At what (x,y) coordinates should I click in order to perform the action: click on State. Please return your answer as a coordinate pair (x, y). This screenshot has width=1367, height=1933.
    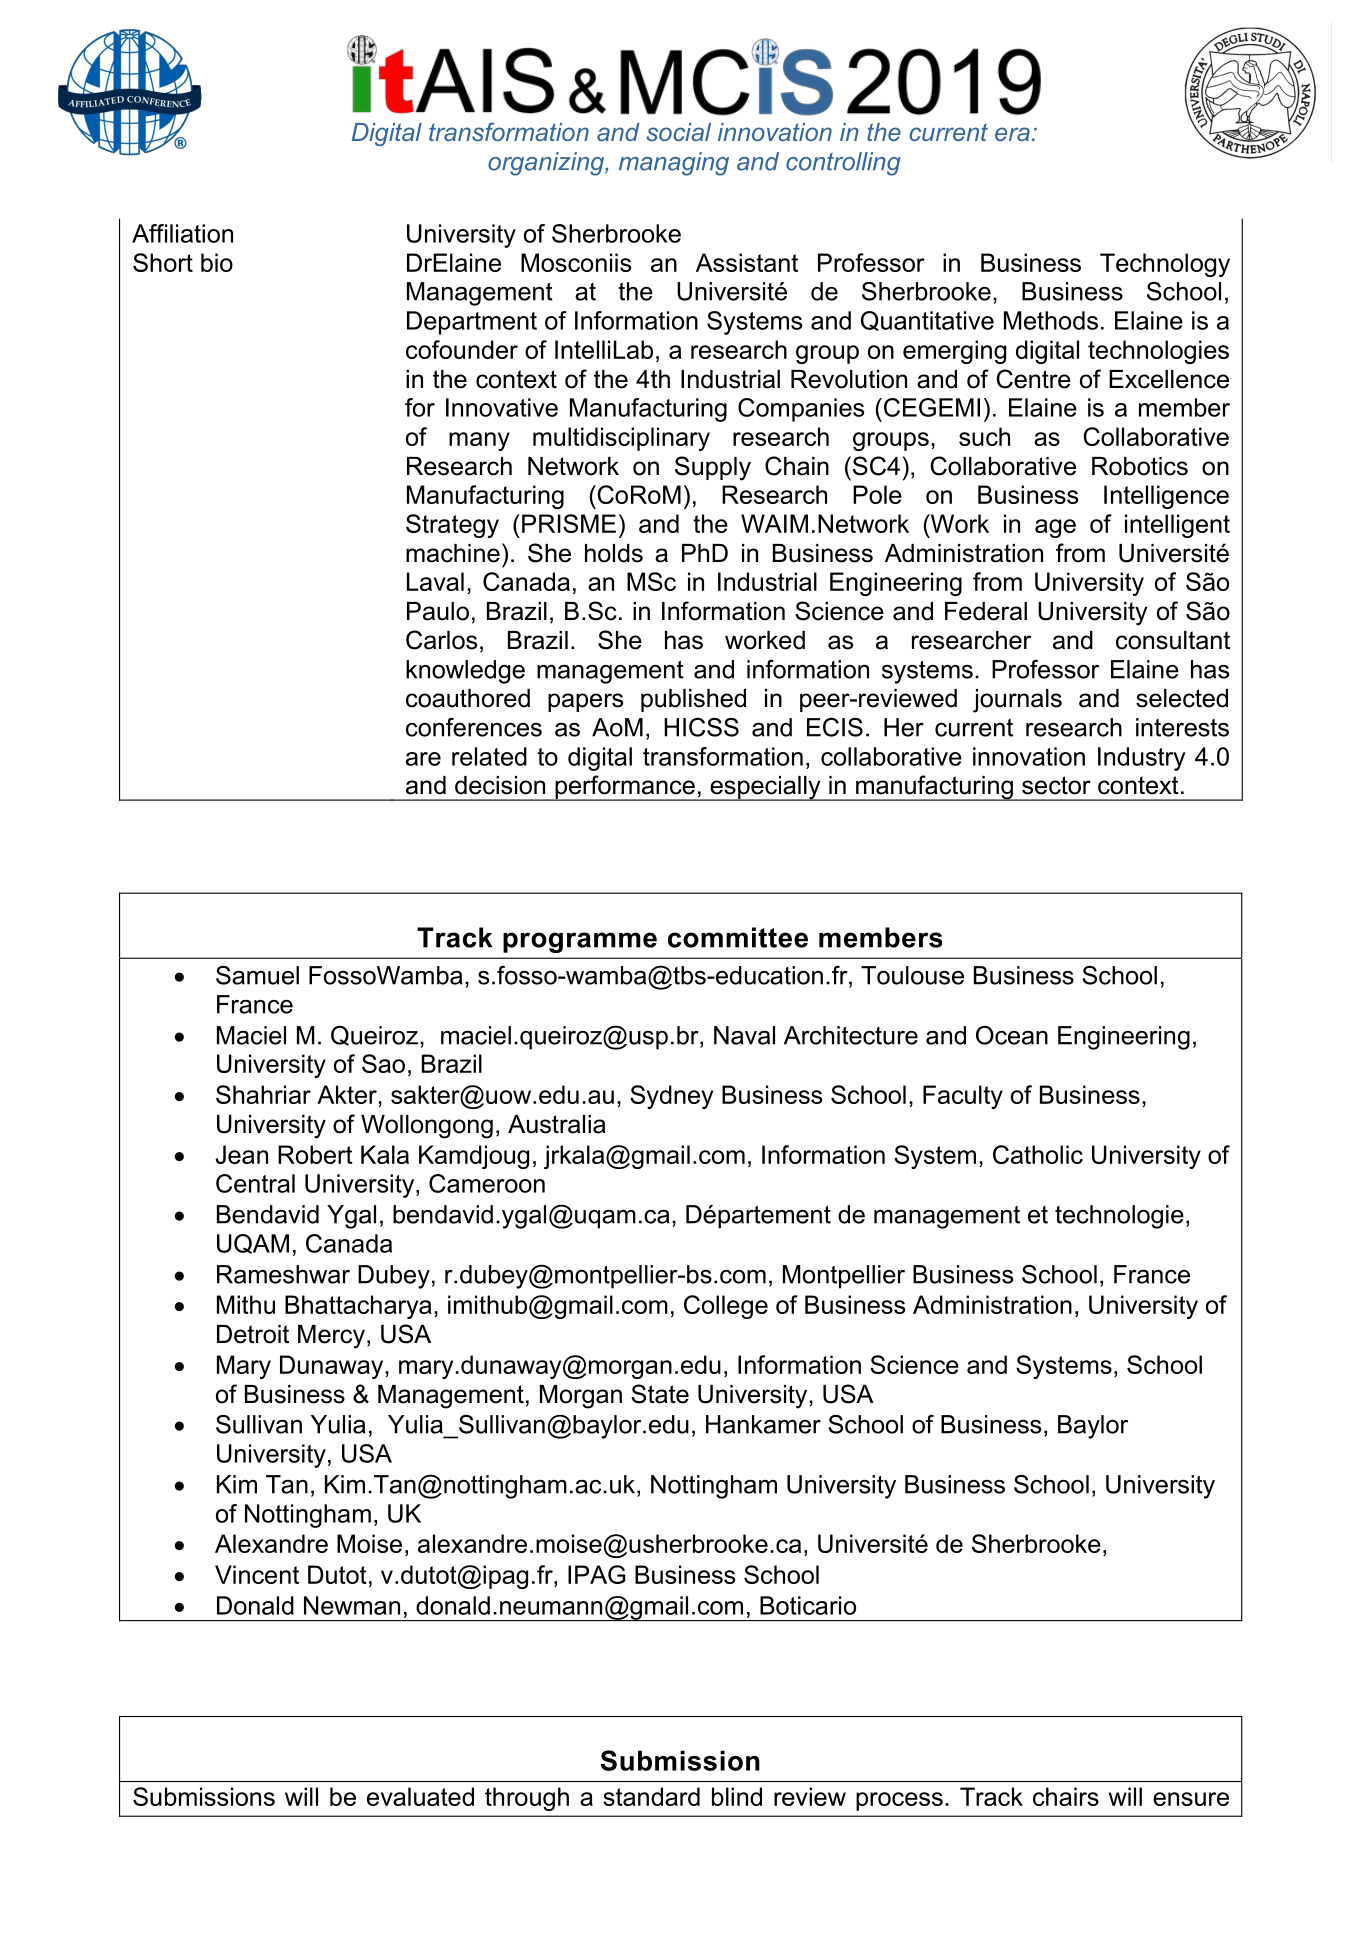
    Looking at the image, I should click on (660, 1394).
